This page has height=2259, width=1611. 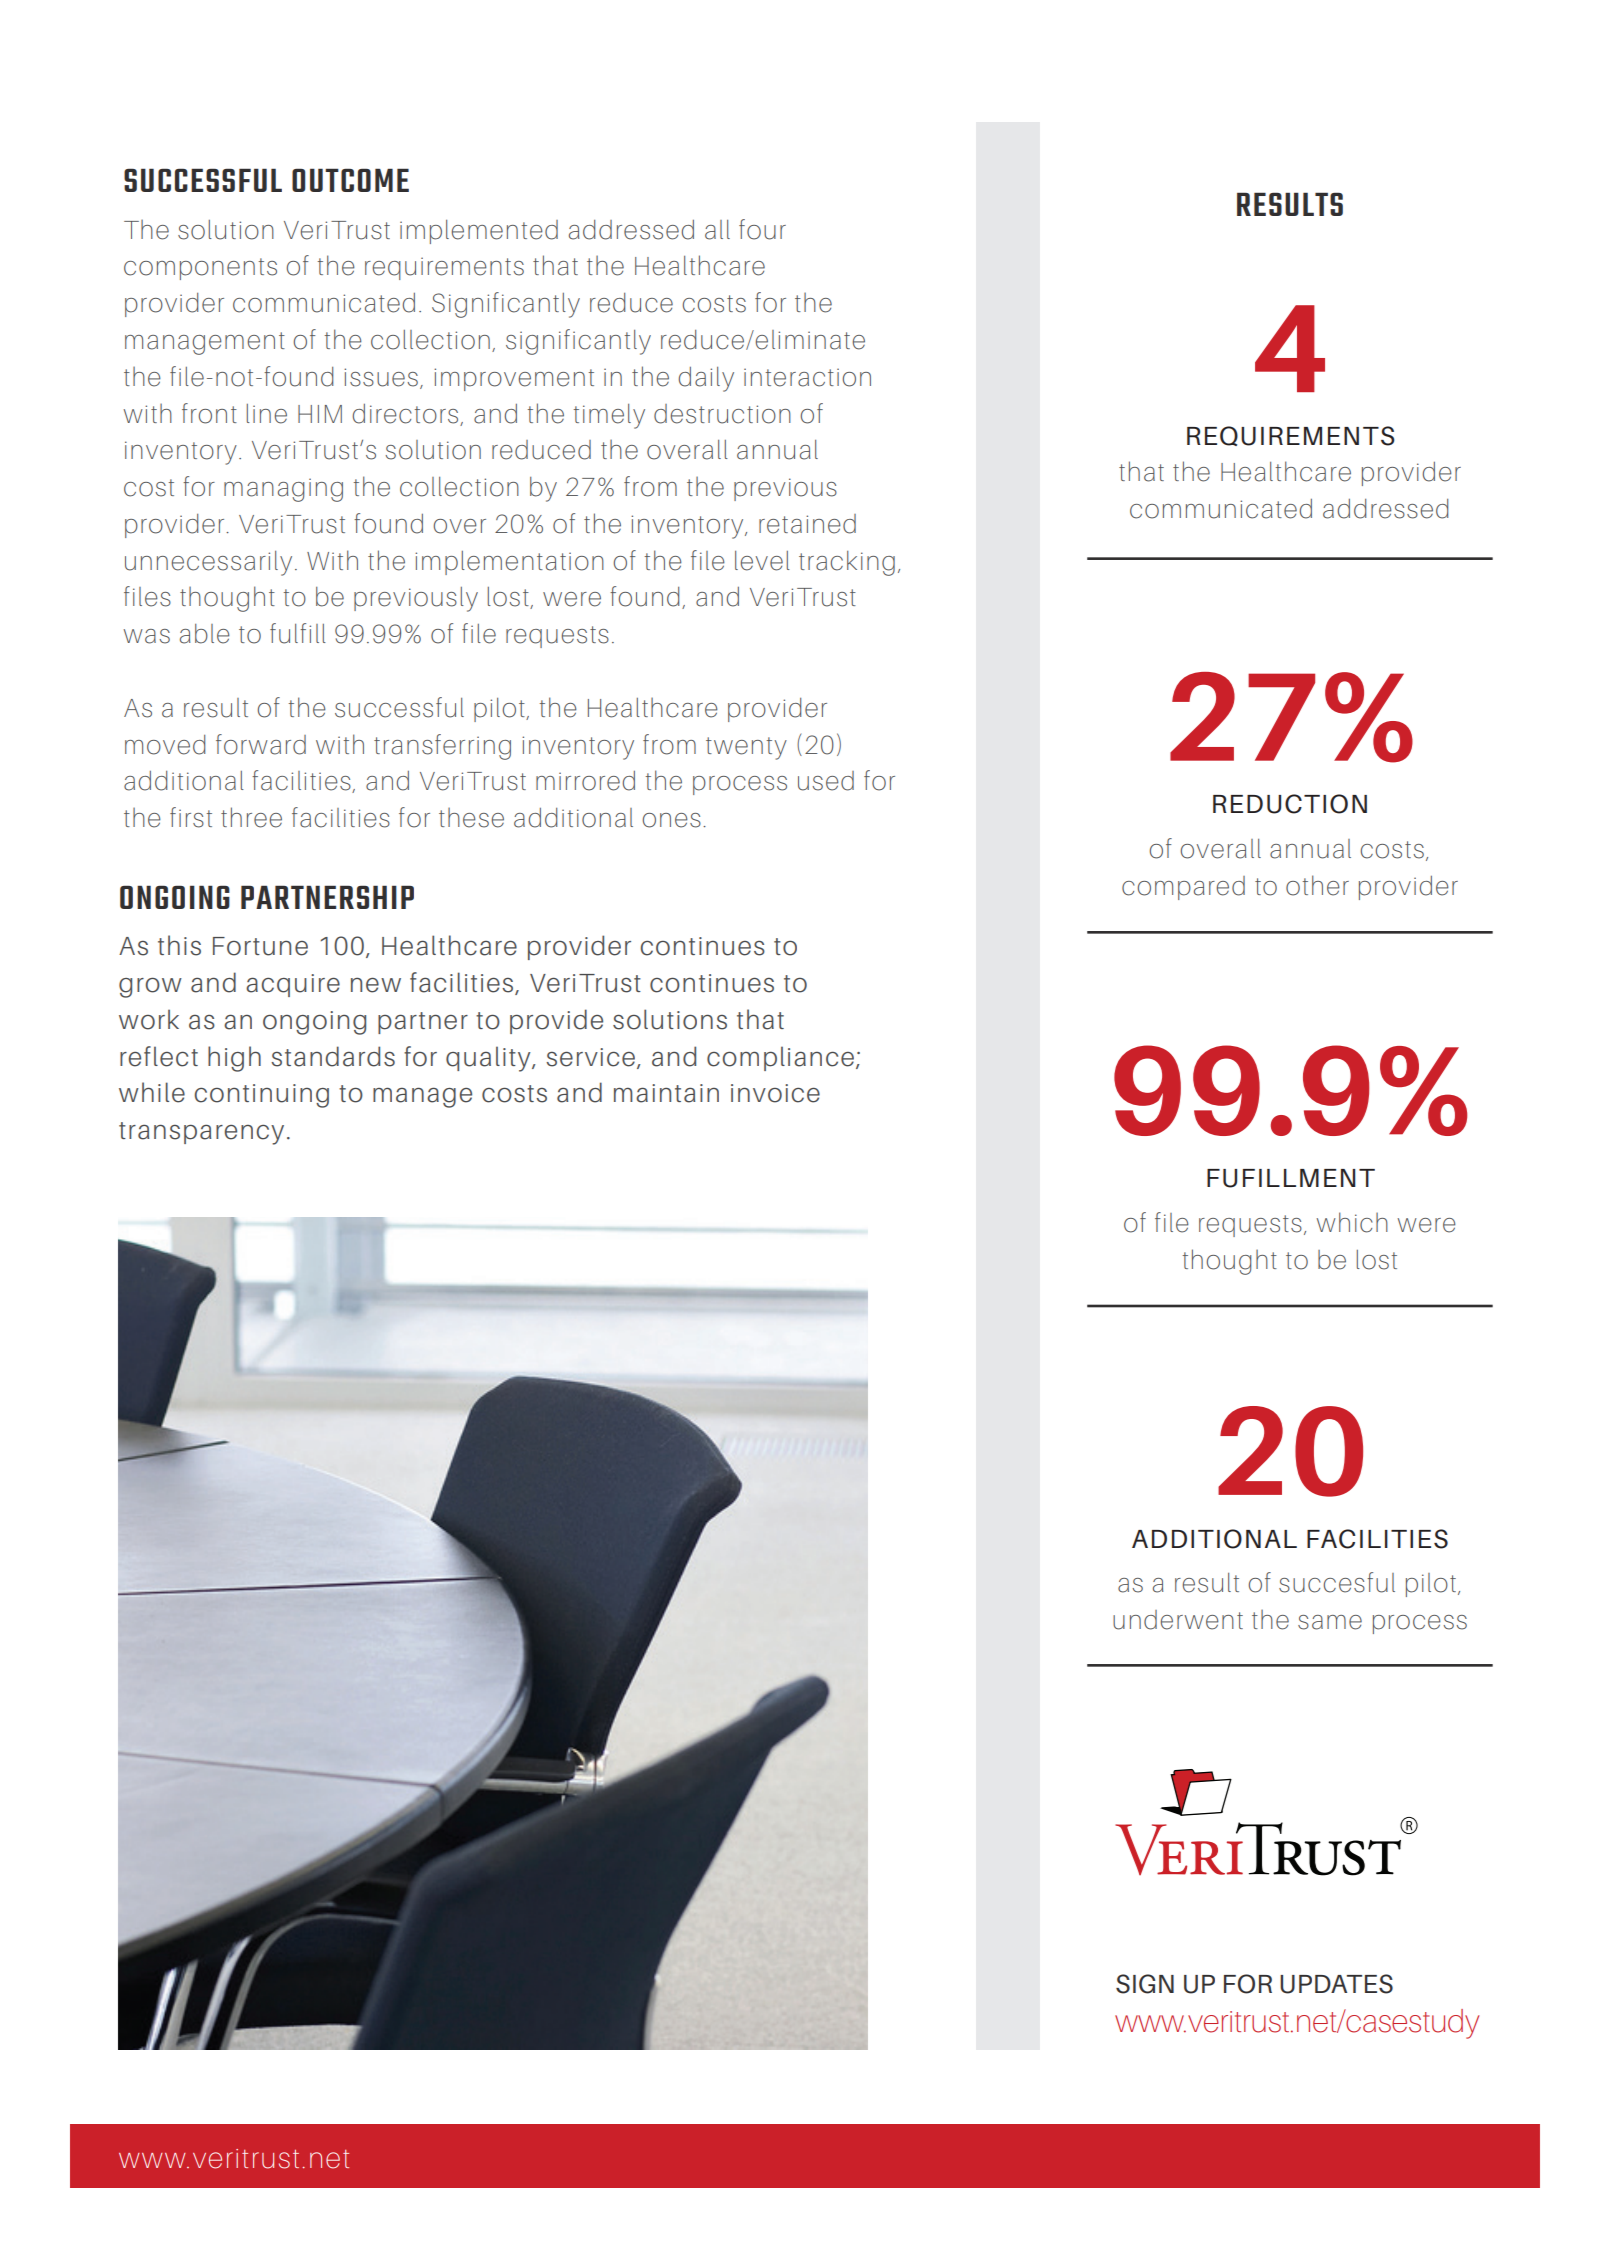 What do you see at coordinates (1178, 1620) in the page?
I see `underwent` at bounding box center [1178, 1620].
